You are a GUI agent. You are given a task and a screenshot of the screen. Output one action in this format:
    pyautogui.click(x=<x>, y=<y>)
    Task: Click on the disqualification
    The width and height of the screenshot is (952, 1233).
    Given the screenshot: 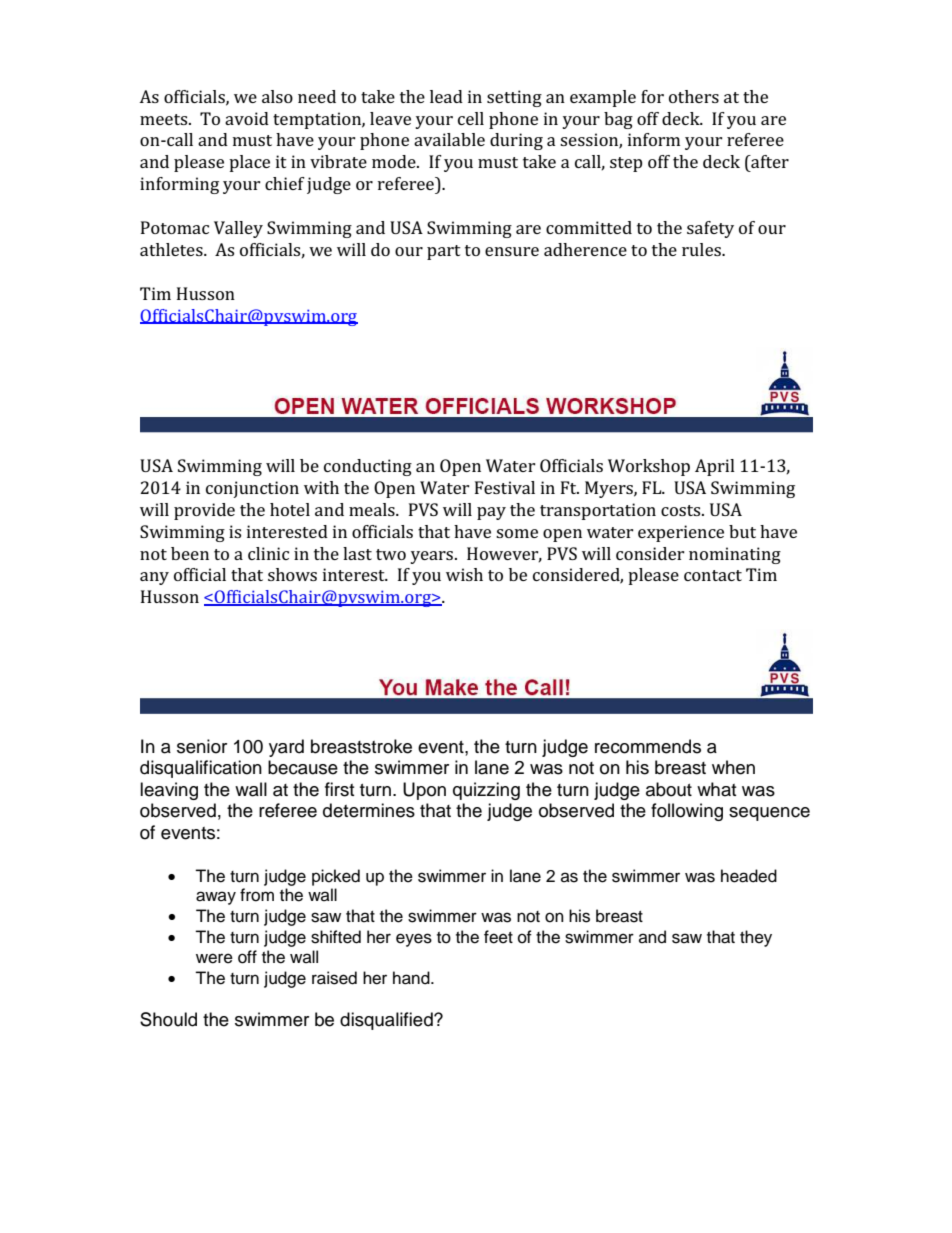 What is the action you would take?
    pyautogui.click(x=201, y=769)
